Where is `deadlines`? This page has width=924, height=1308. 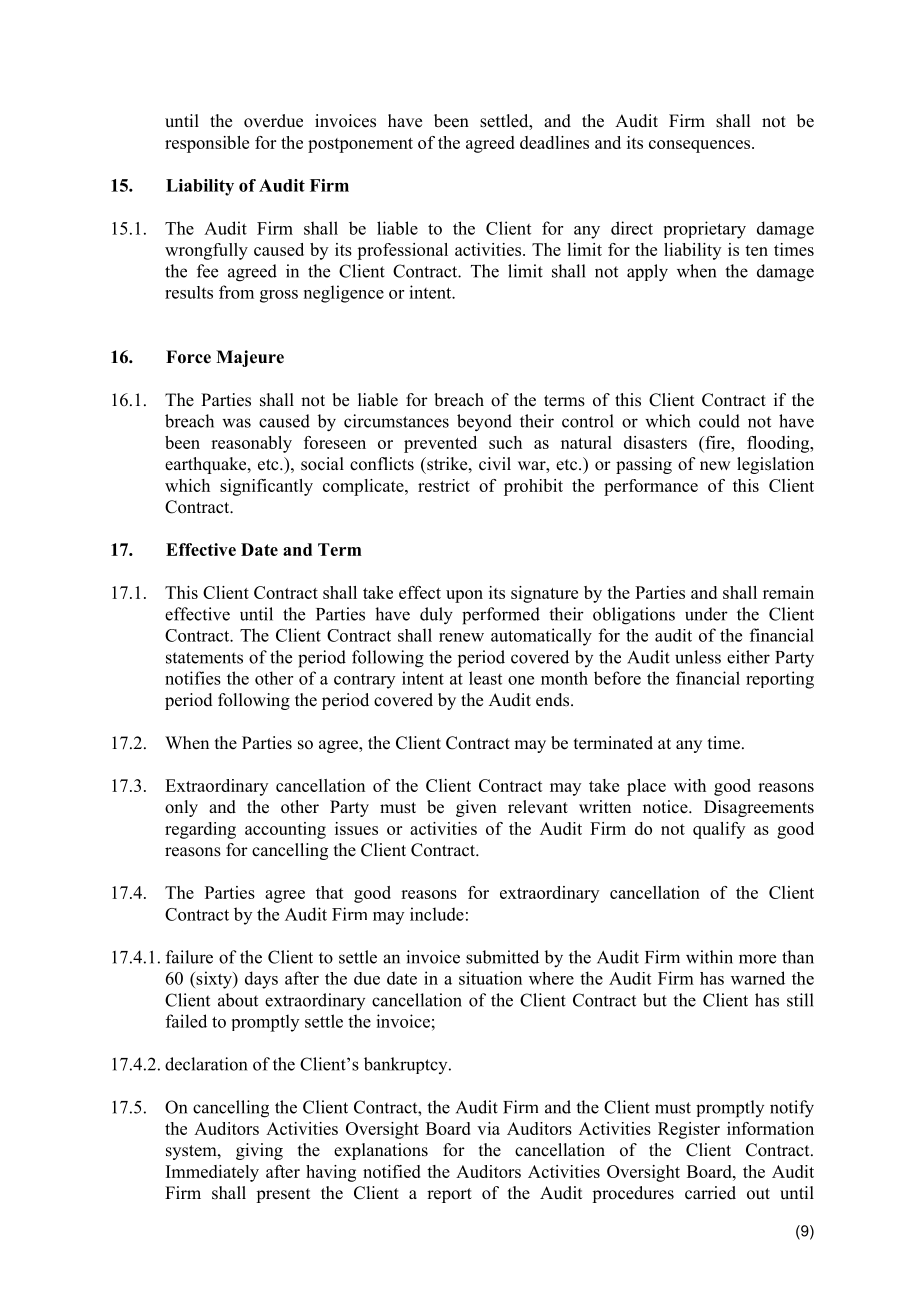 deadlines is located at coordinates (554, 142).
